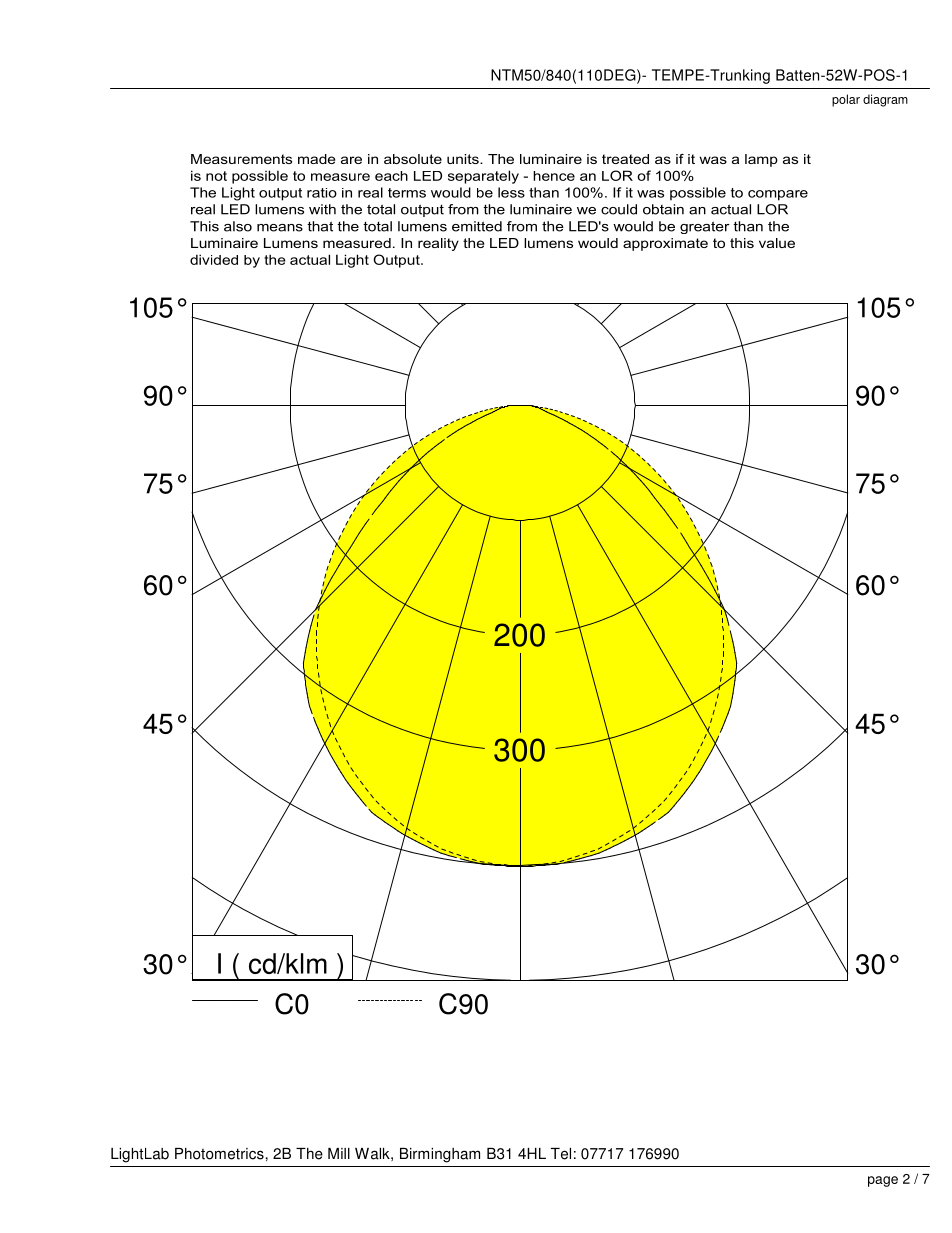 The image size is (952, 1233). Describe the element at coordinates (883, 1181) in the document. I see `page` at that location.
